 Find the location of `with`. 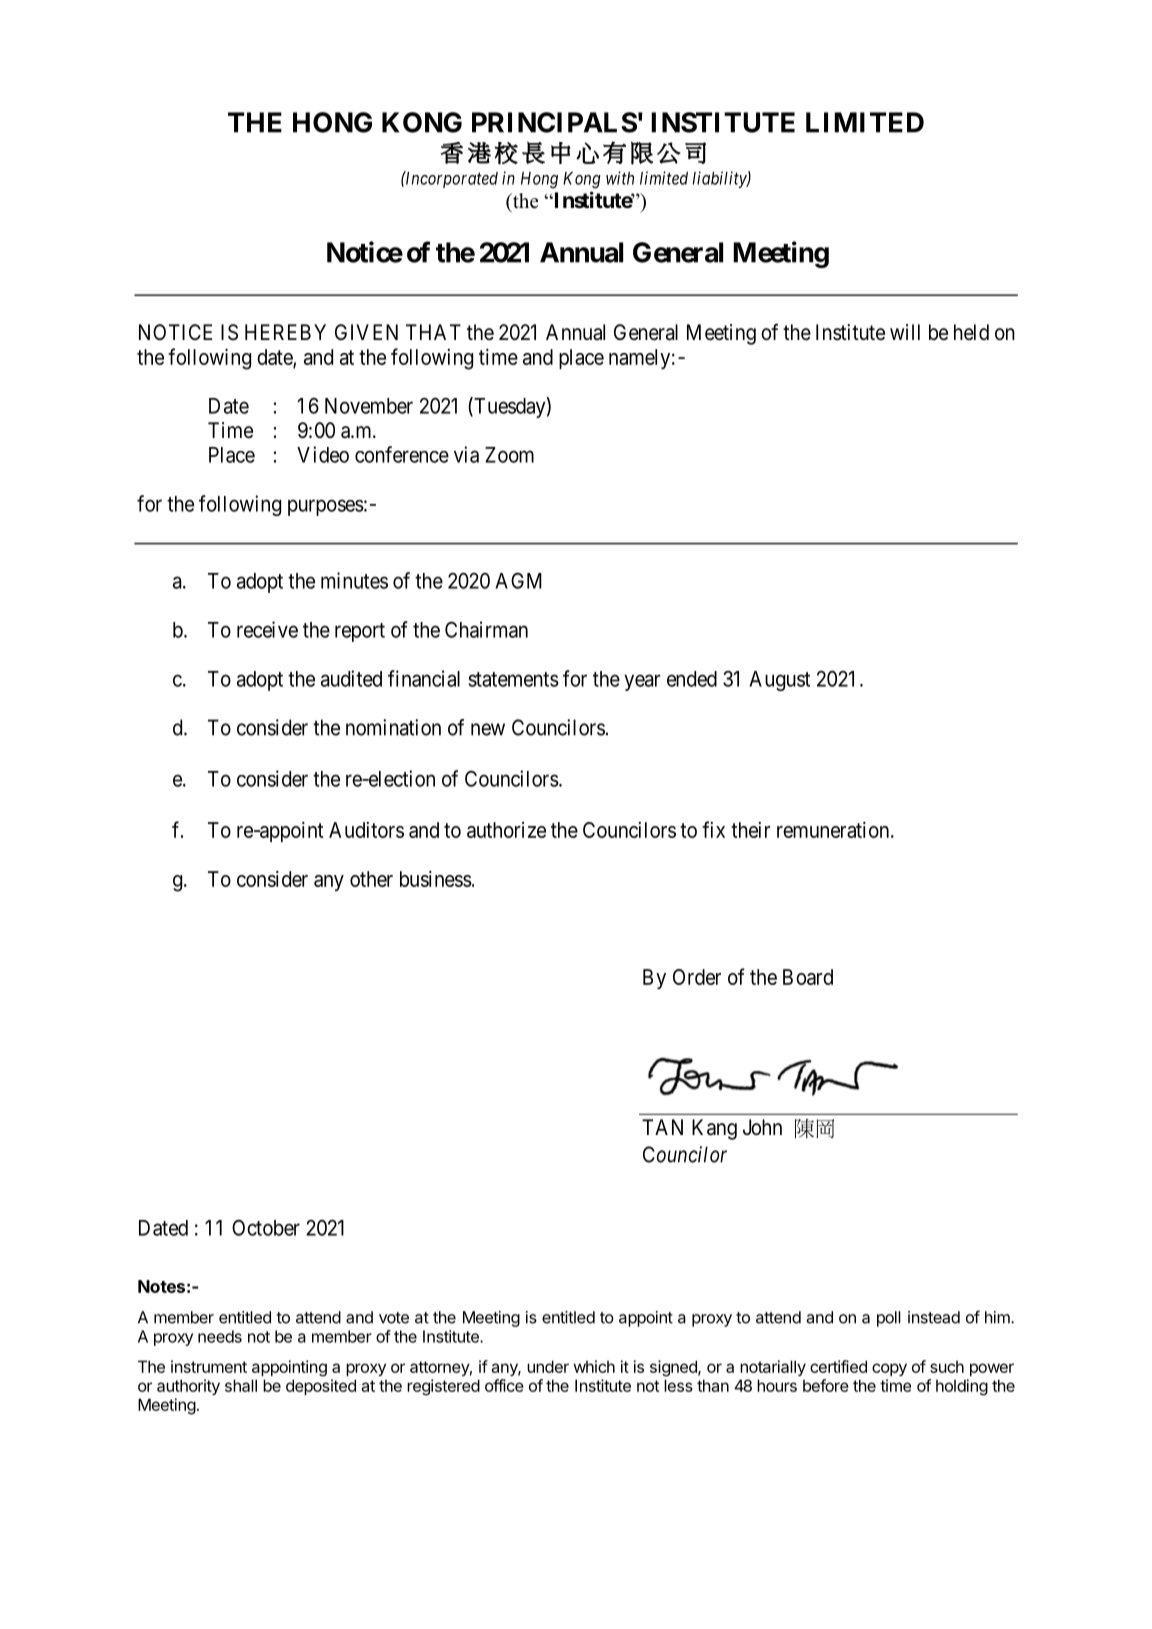

with is located at coordinates (620, 178).
